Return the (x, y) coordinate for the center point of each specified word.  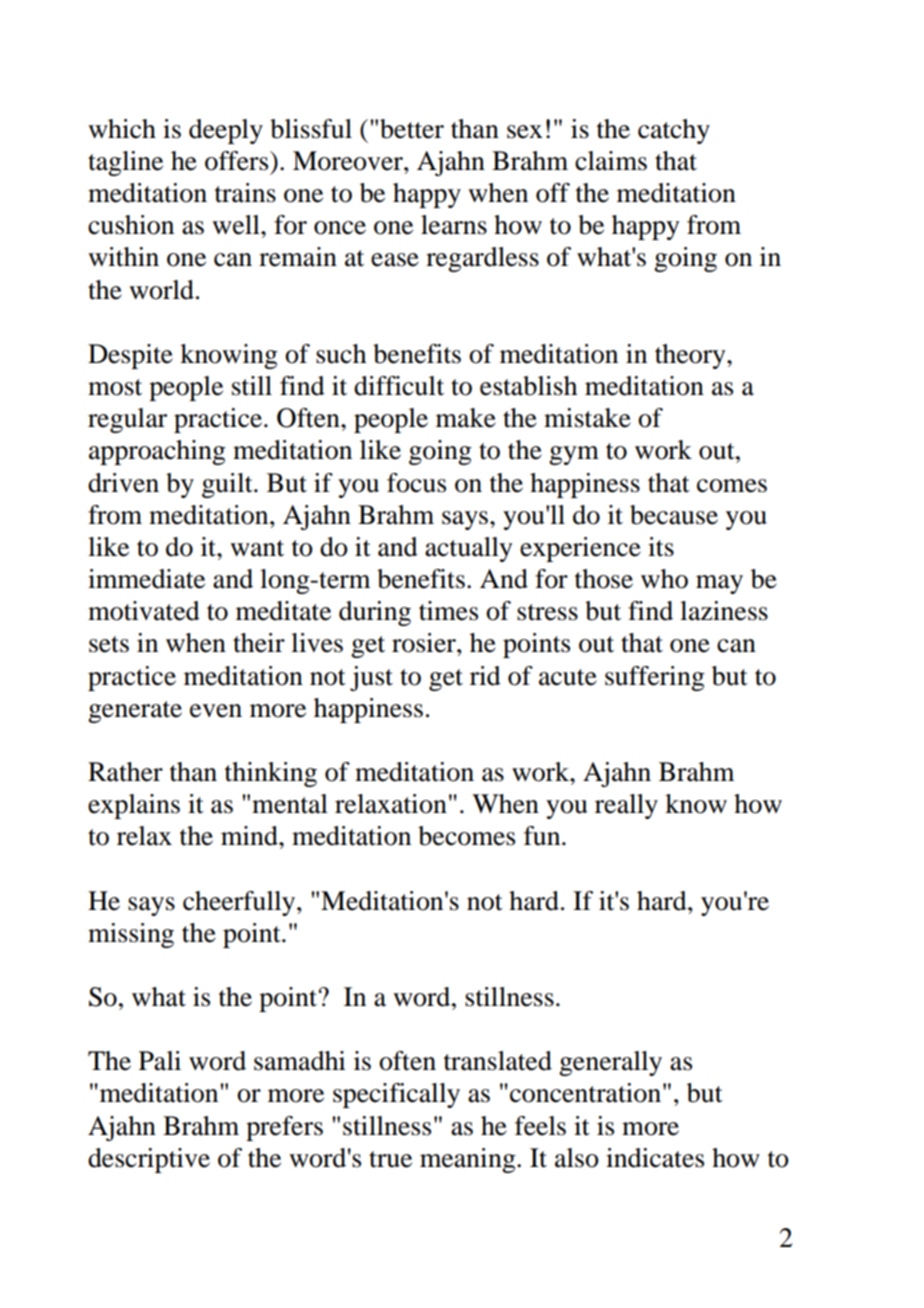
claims (611, 161)
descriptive (149, 1160)
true (390, 1159)
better (412, 129)
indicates (655, 1158)
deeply (226, 131)
